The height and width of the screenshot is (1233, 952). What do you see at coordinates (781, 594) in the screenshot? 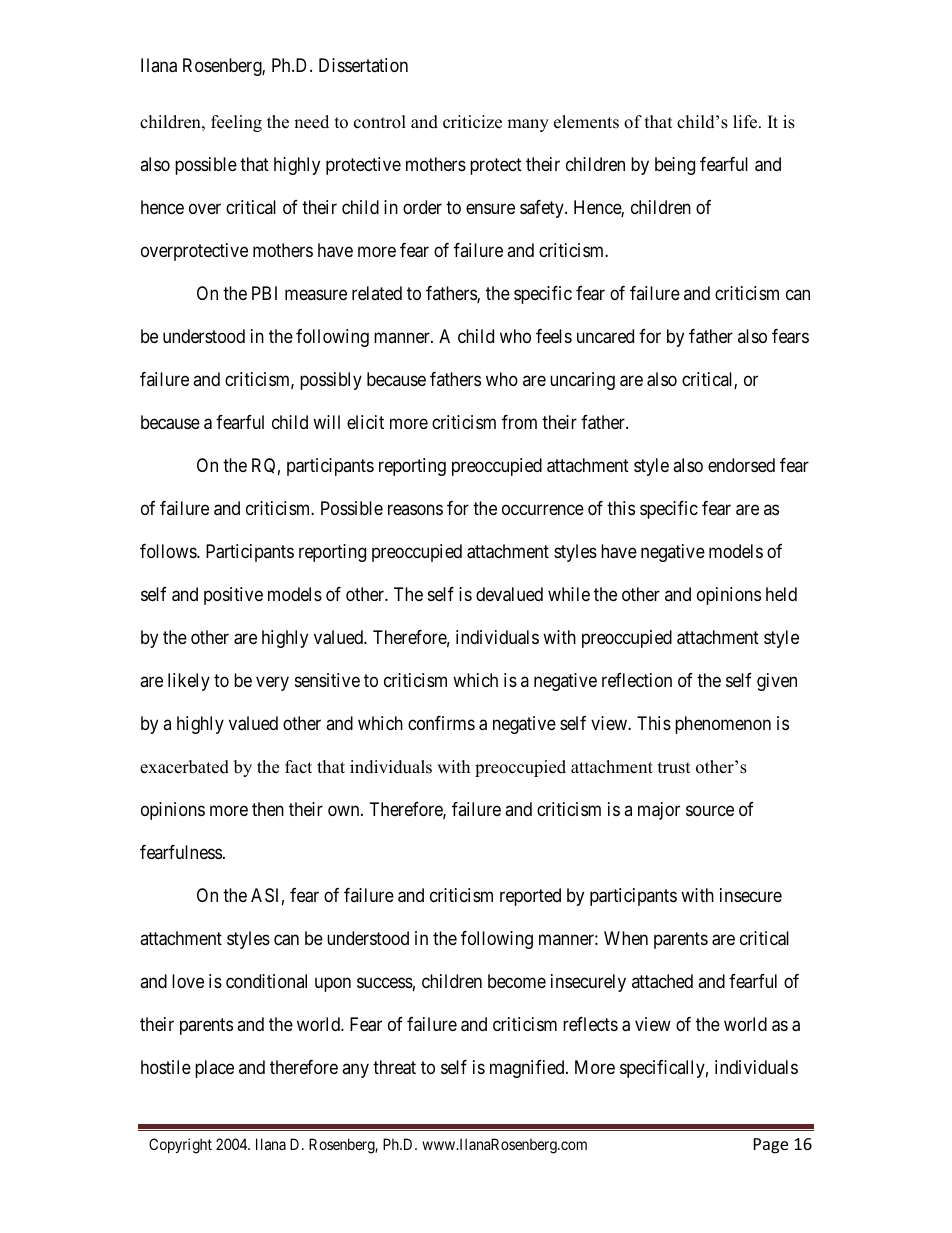
I see `held` at bounding box center [781, 594].
